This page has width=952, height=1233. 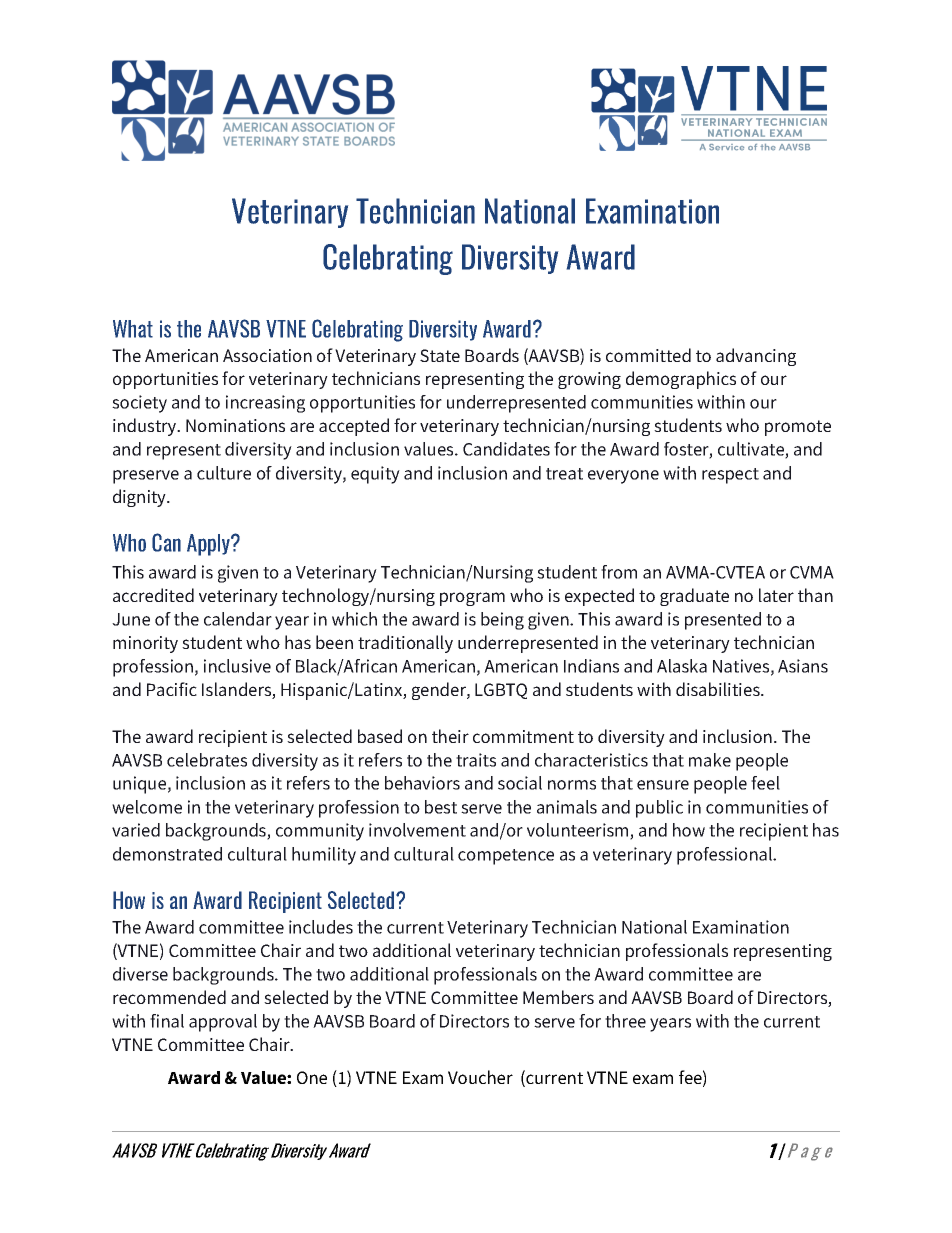 What do you see at coordinates (267, 355) in the page?
I see `Association` at bounding box center [267, 355].
